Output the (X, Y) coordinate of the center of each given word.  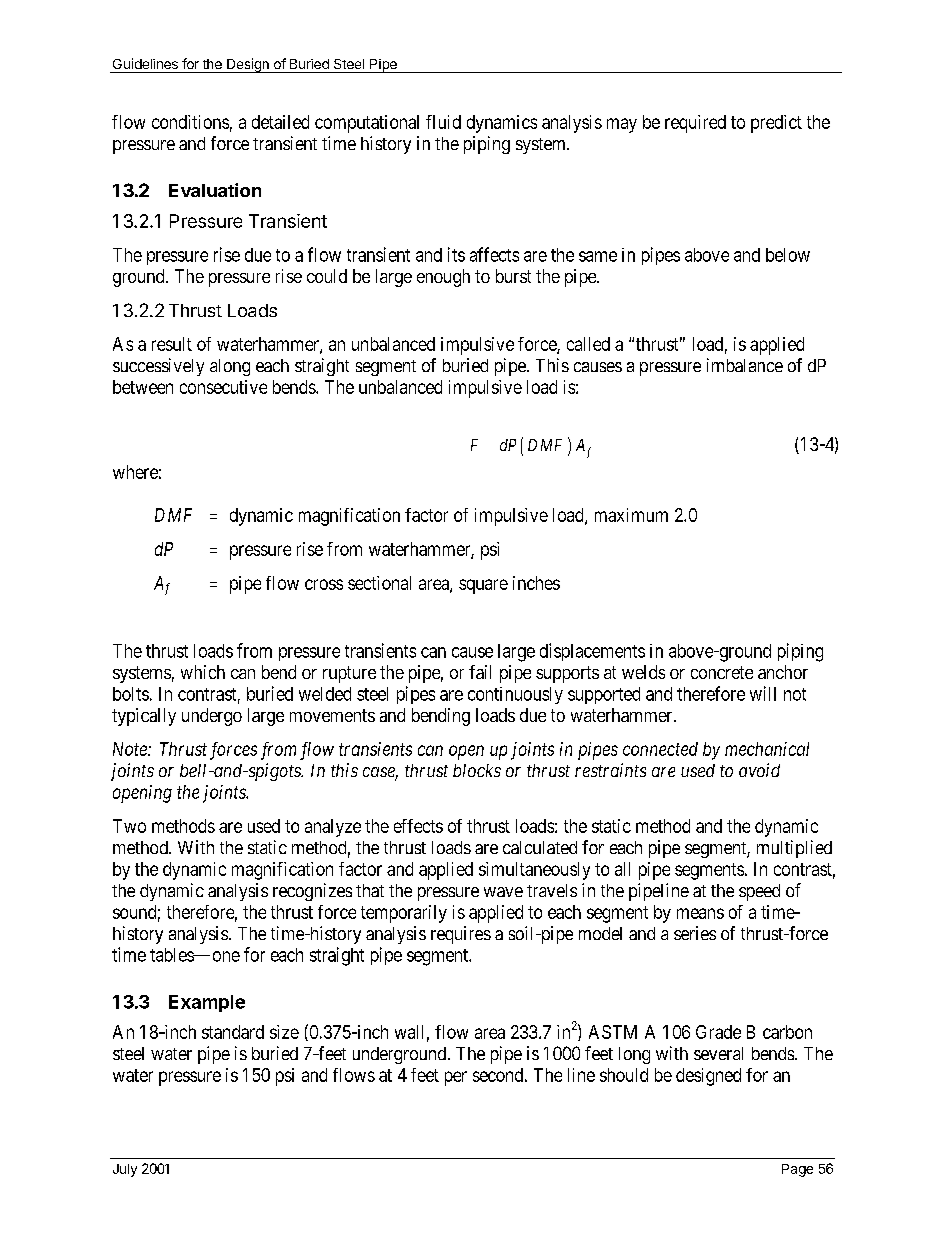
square (483, 586)
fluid (443, 122)
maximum (631, 515)
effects (418, 826)
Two (129, 826)
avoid (759, 770)
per (456, 1078)
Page (797, 1170)
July (125, 1170)
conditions (190, 122)
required (695, 124)
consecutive (223, 387)
